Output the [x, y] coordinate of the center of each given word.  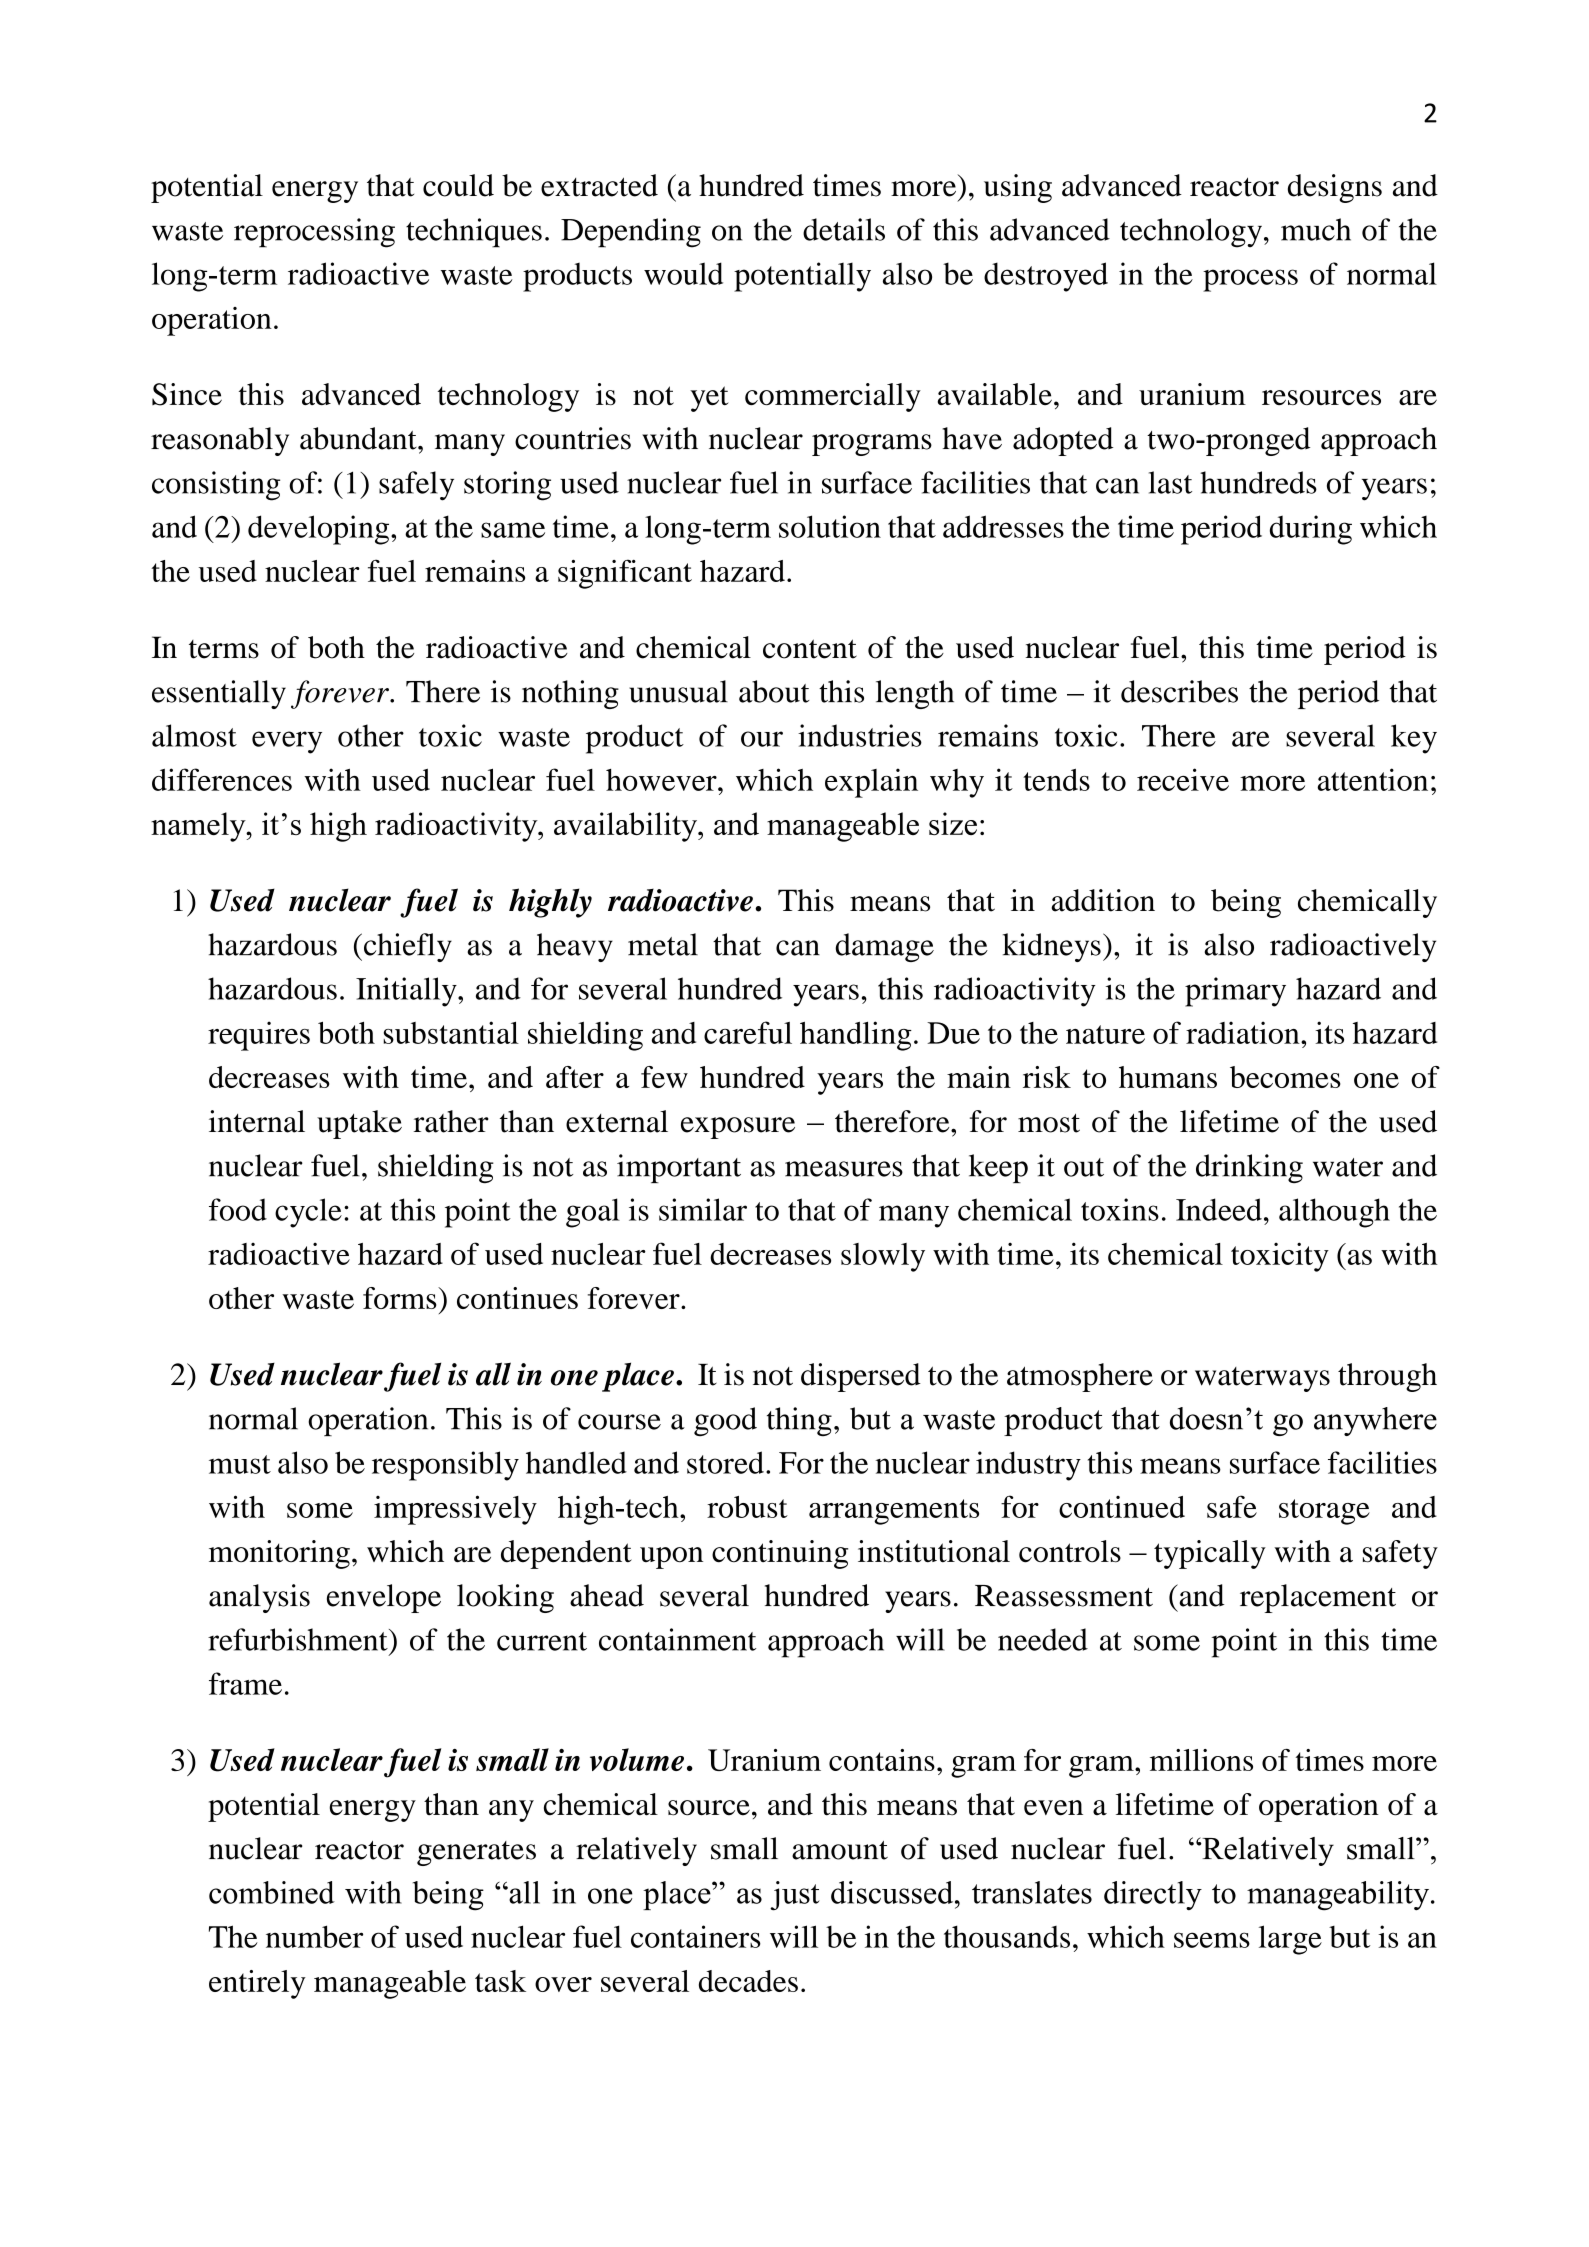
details [844, 229]
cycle [308, 1213]
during [1311, 530]
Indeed [1219, 1209]
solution [830, 526]
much [1316, 229]
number [314, 1936]
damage [884, 947]
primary [1235, 992]
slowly [883, 1257]
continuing [780, 1554]
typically [1210, 1554]
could [458, 185]
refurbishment [299, 1639]
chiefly [408, 947]
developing [320, 530]
